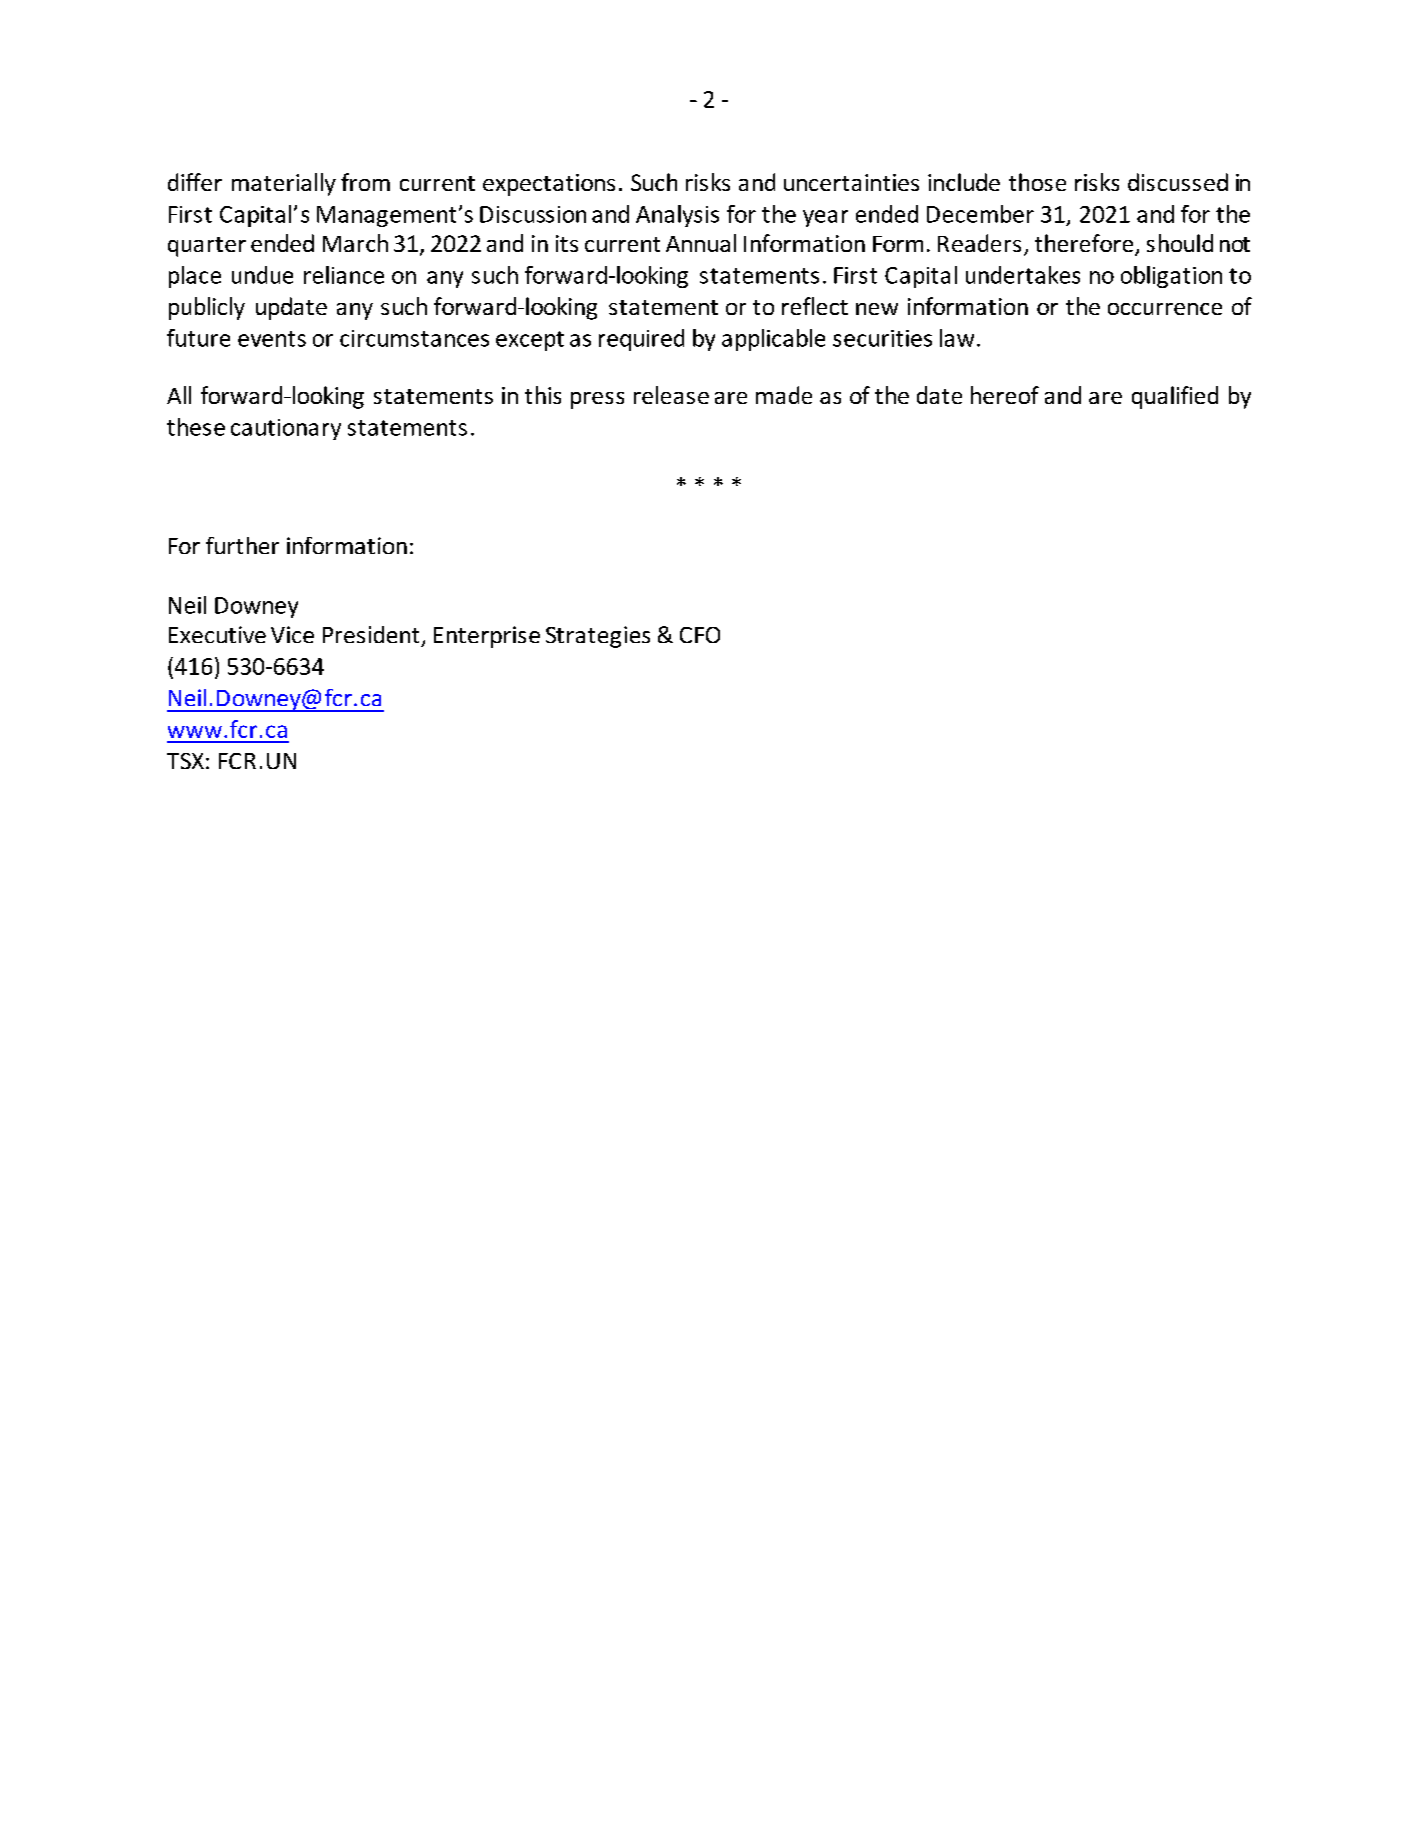 Image resolution: width=1418 pixels, height=1835 pixels. What do you see at coordinates (185, 761) in the document?
I see `TSX` at bounding box center [185, 761].
